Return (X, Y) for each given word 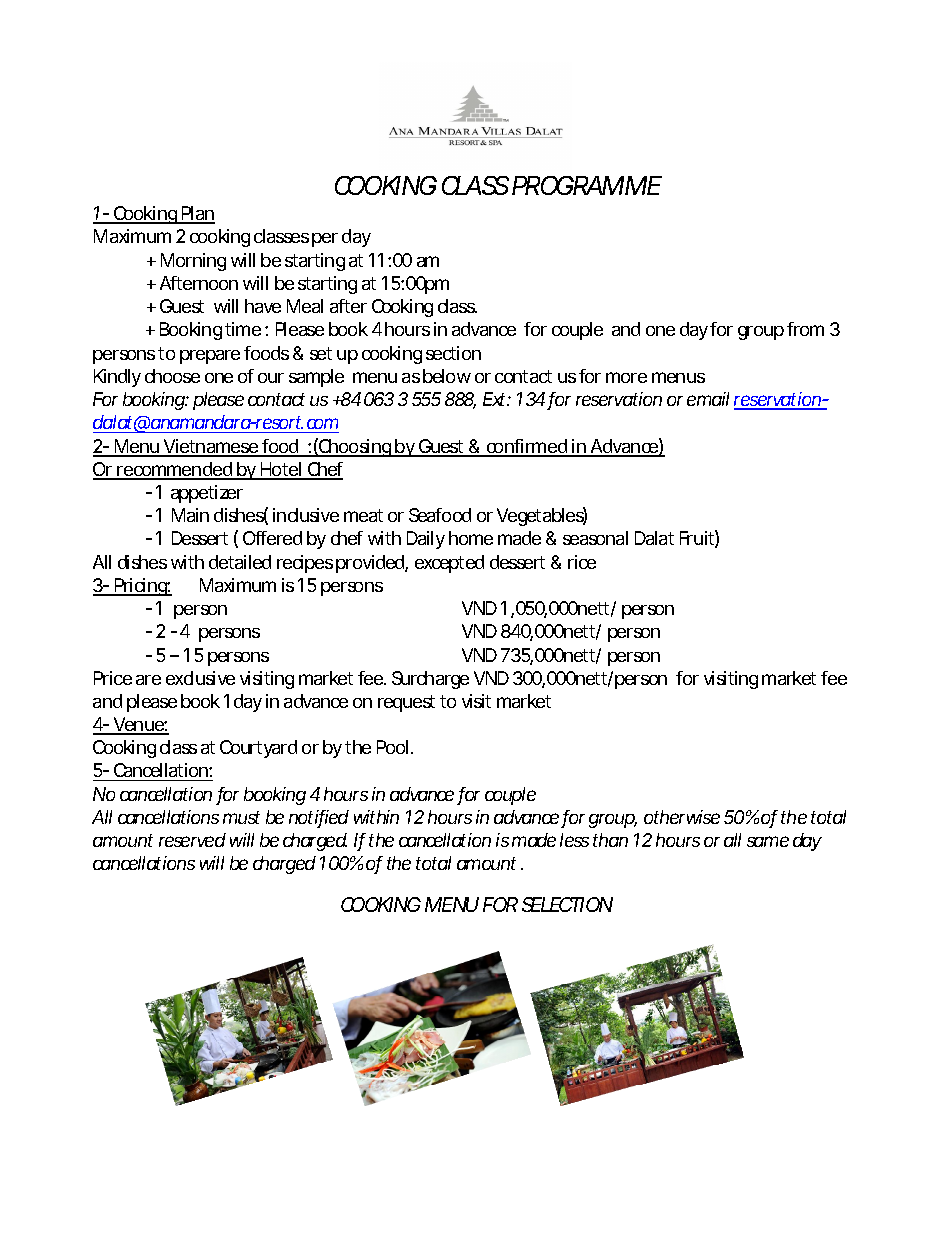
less (574, 840)
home (471, 538)
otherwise (682, 817)
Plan (197, 214)
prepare (210, 357)
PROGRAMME (586, 185)
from (805, 329)
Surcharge (430, 680)
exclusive (200, 678)
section (453, 353)
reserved (192, 840)
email (708, 399)
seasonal (595, 538)
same (768, 841)
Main (190, 515)
